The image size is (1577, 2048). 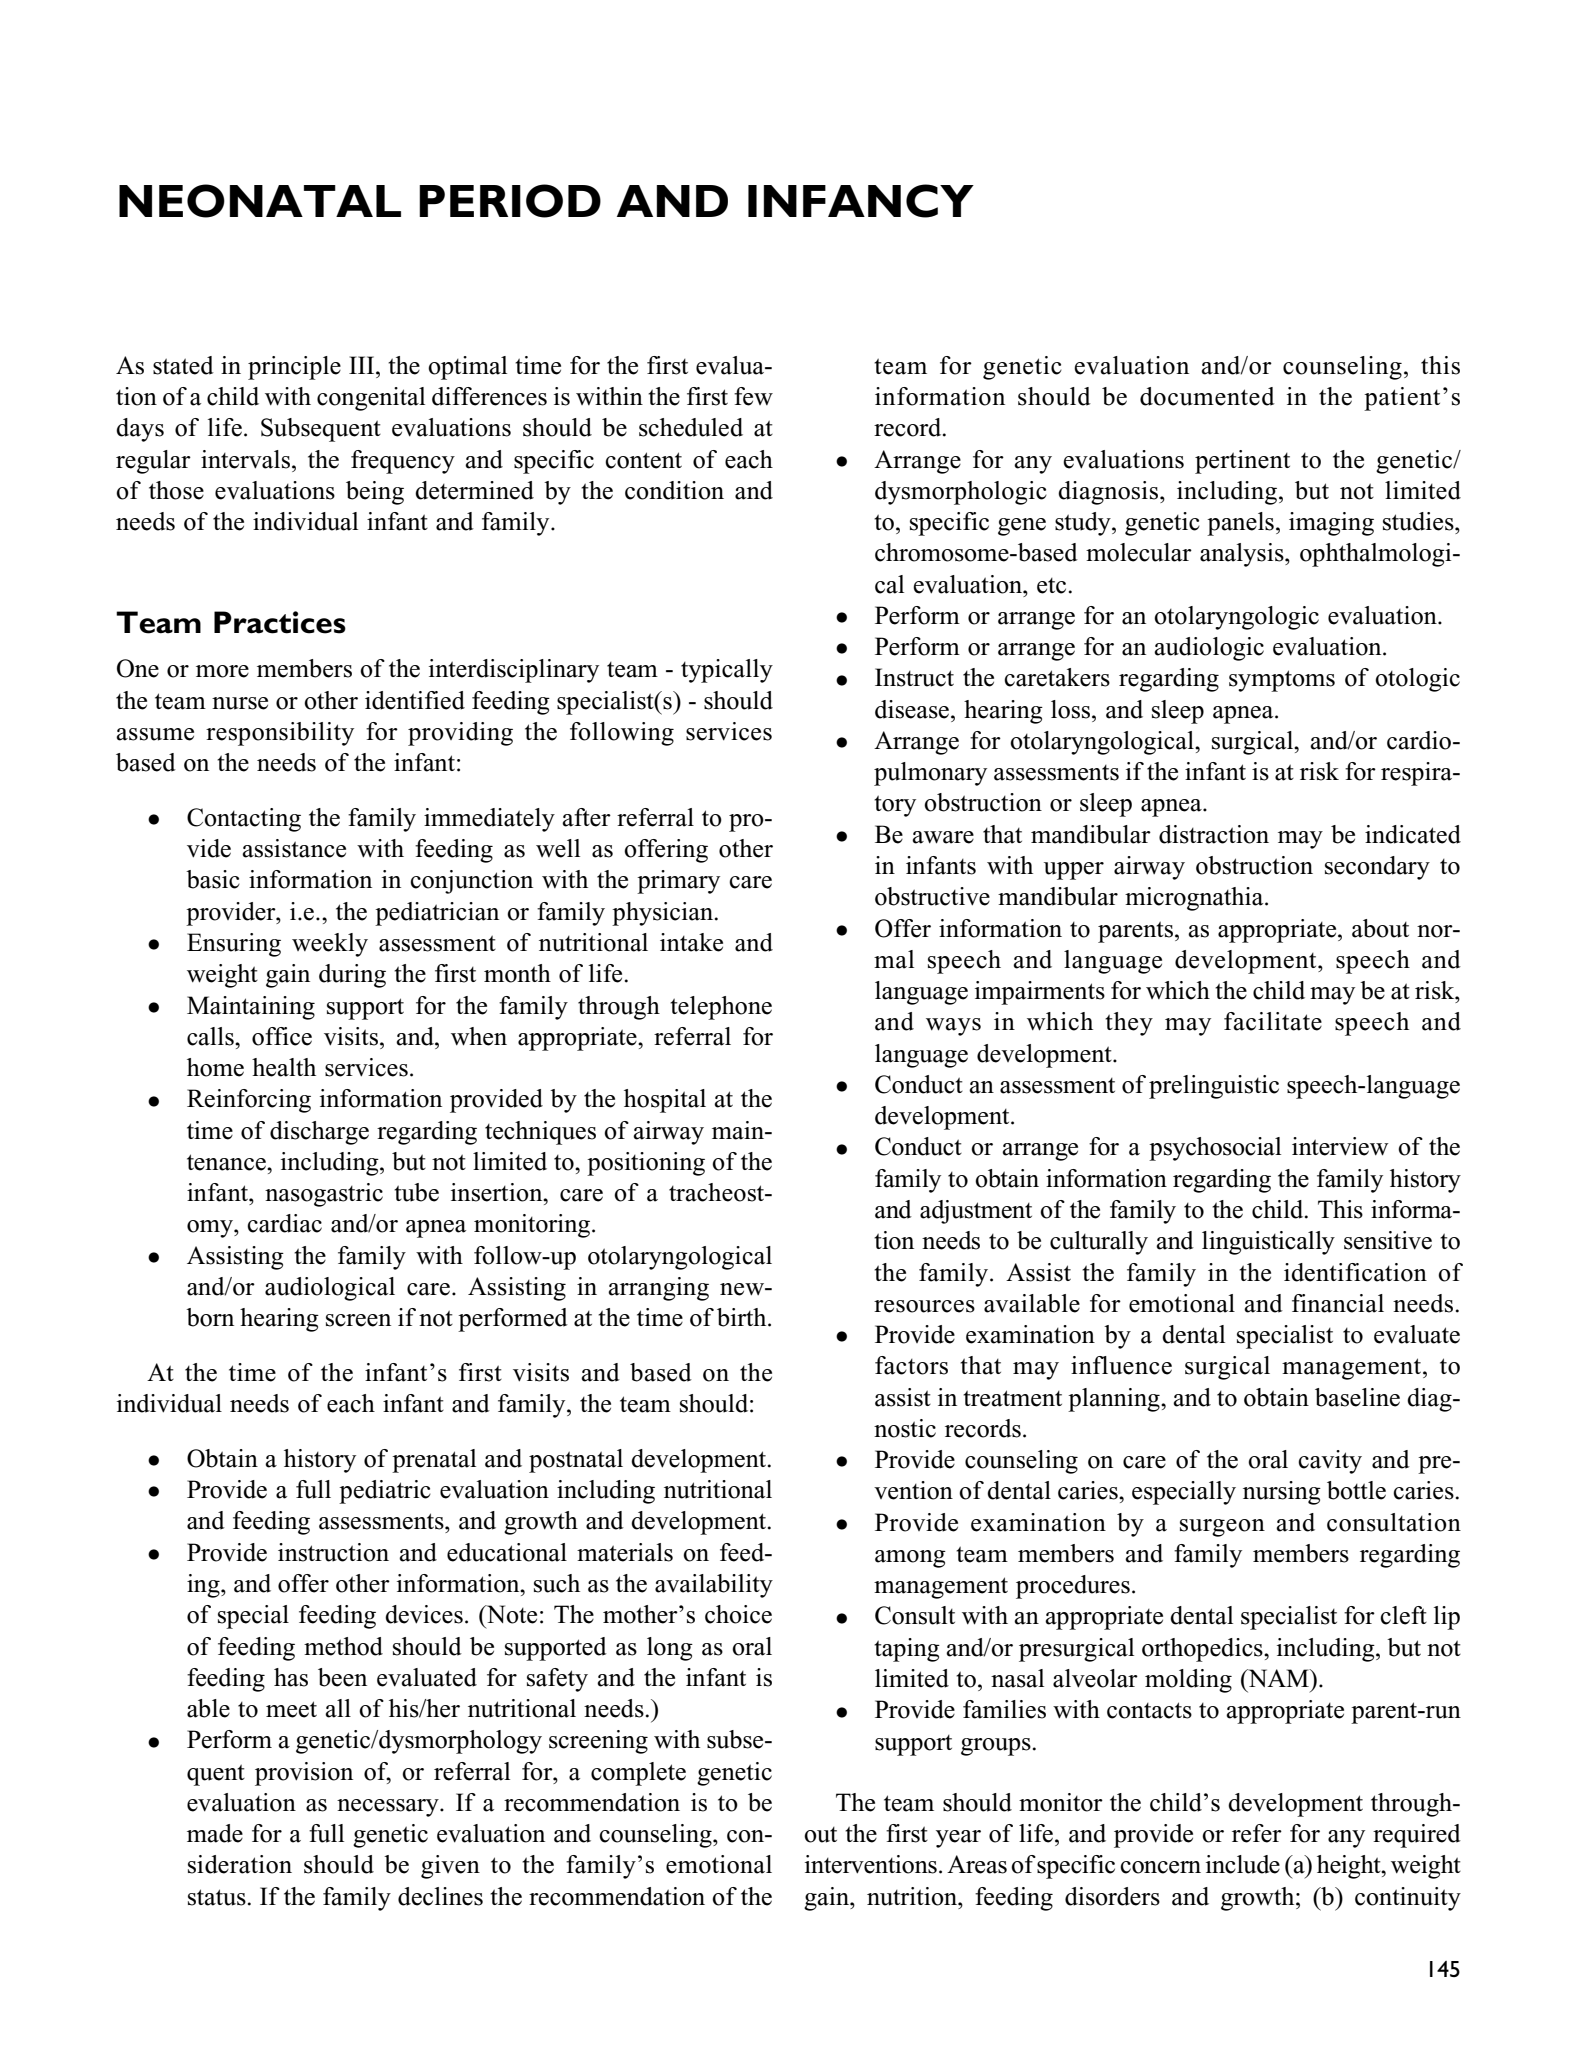 I want to click on INFANCY, so click(x=861, y=201).
